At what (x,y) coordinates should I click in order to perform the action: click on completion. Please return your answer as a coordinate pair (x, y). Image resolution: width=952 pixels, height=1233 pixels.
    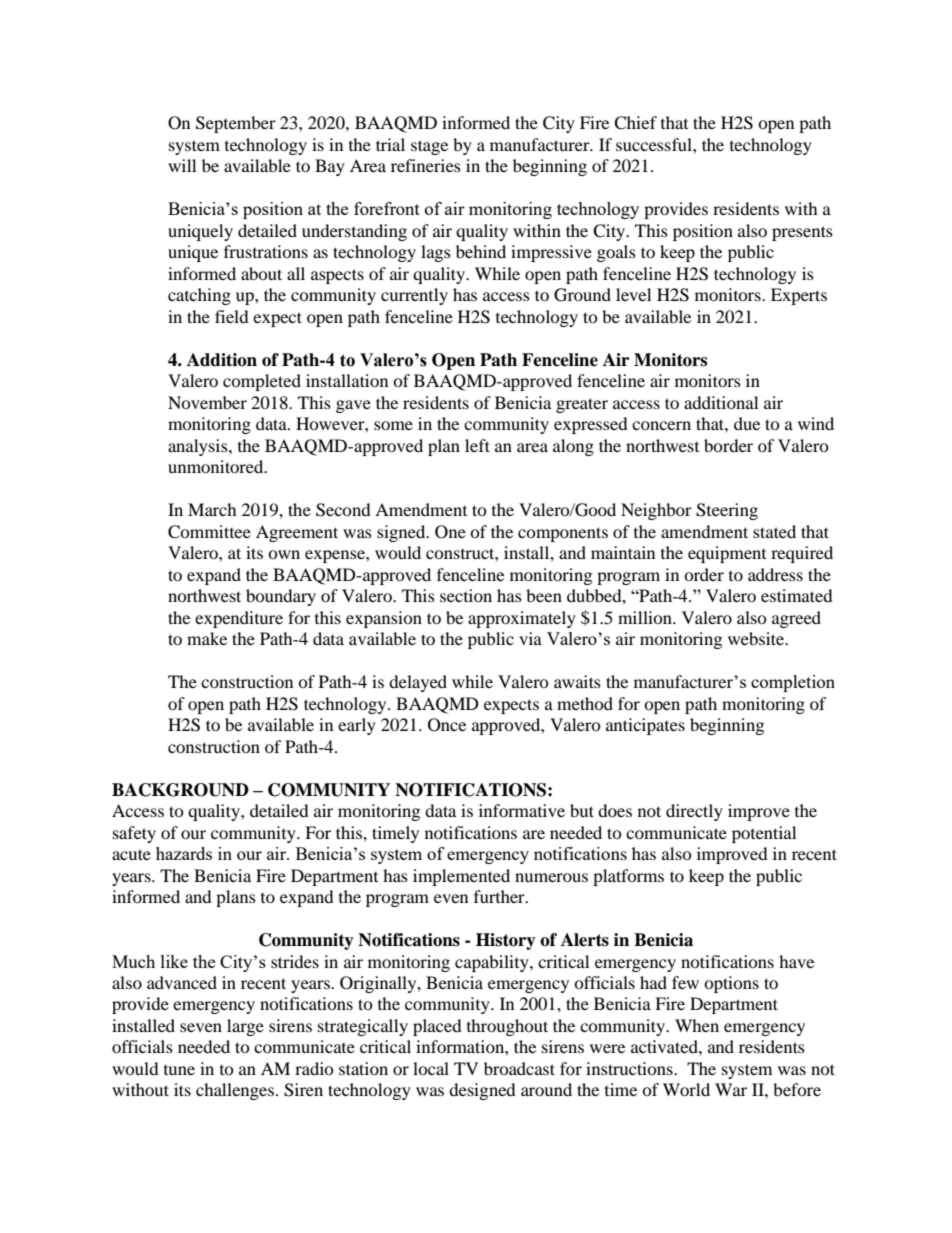
    Looking at the image, I should click on (793, 683).
